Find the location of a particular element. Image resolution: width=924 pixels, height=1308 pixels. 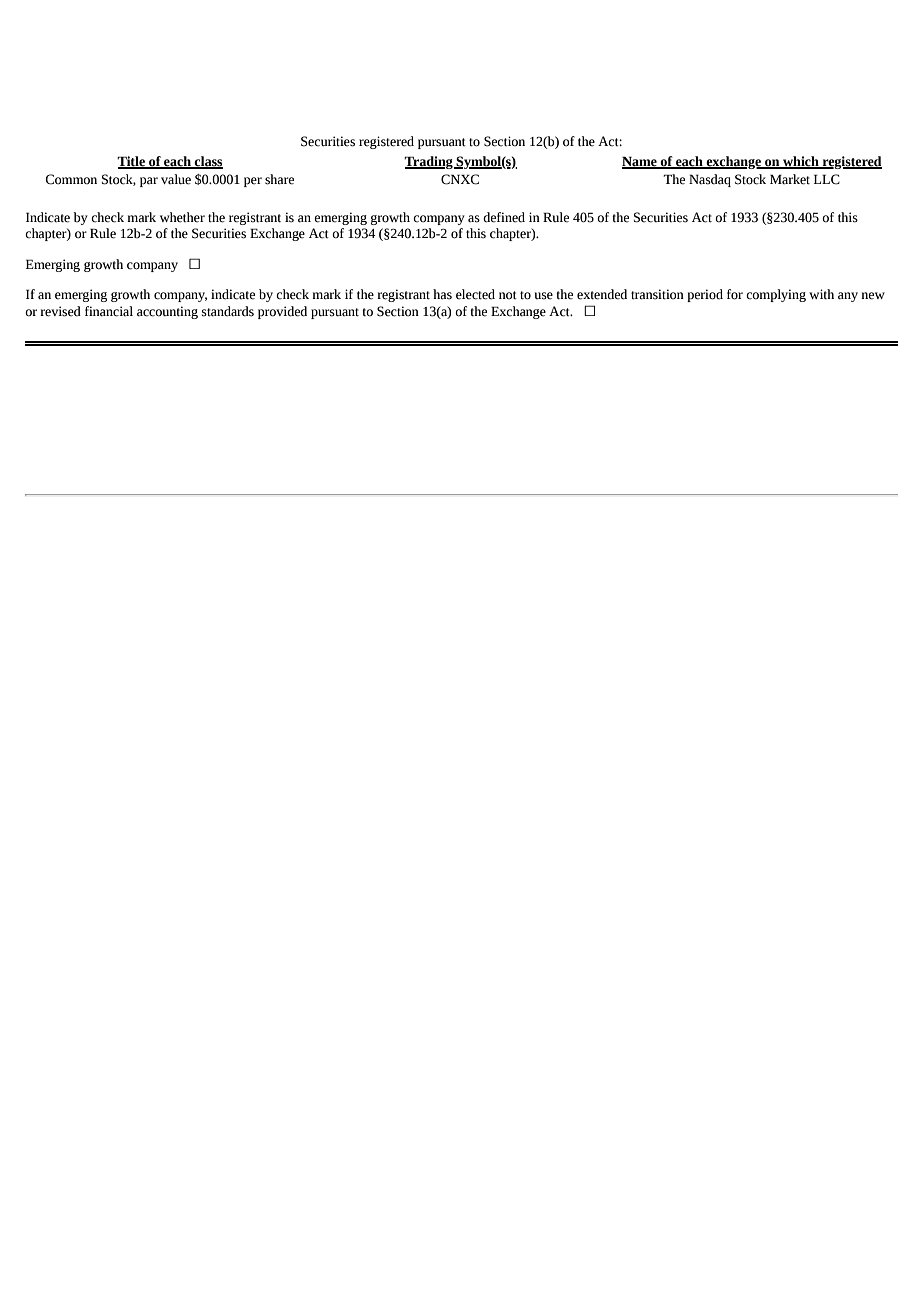

defined is located at coordinates (504, 217).
